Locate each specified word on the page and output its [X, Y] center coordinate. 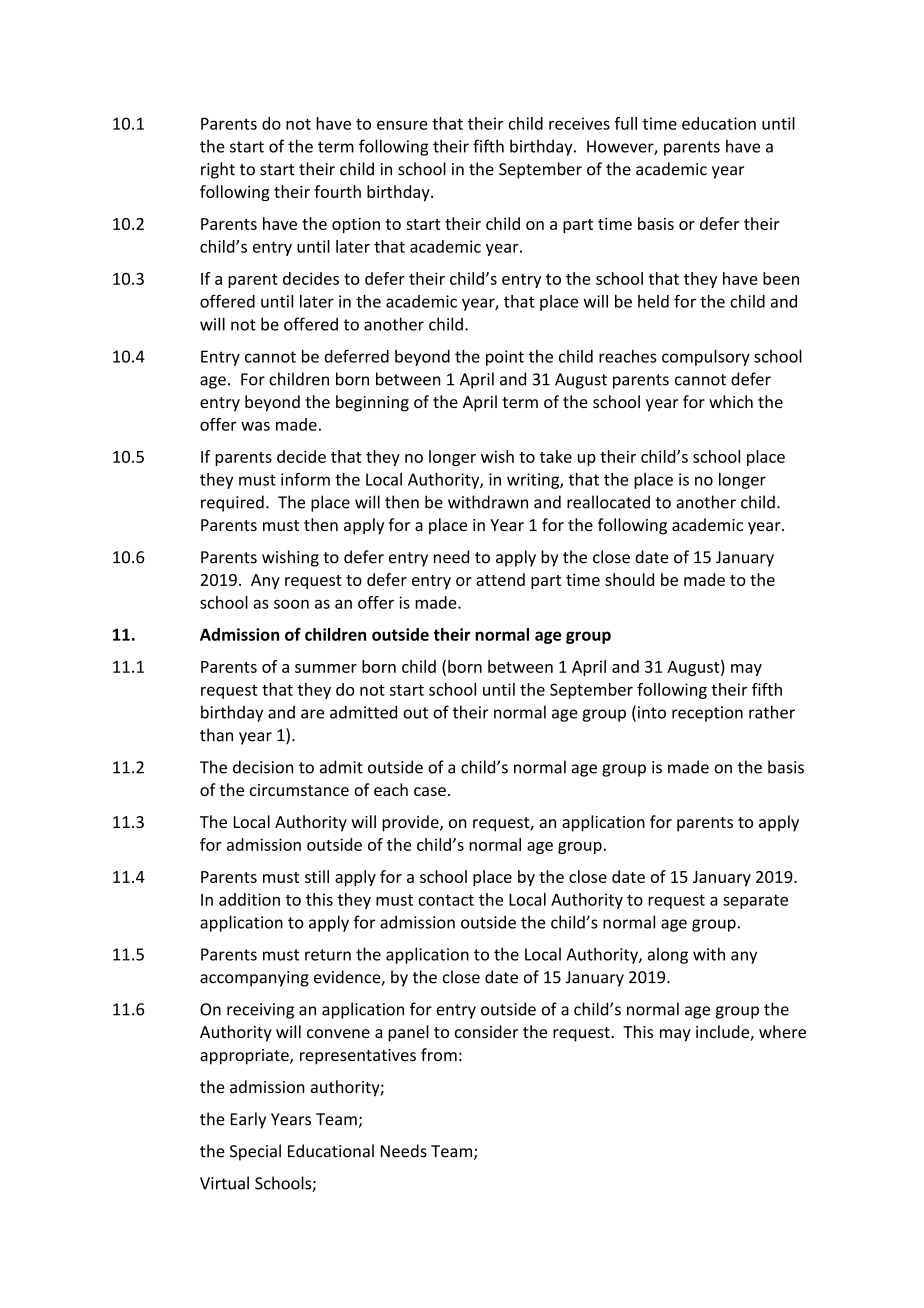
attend [500, 579]
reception [707, 714]
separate [755, 901]
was [255, 426]
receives [579, 123]
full [625, 123]
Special [255, 1152]
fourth [337, 191]
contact [446, 900]
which [731, 401]
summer [326, 668]
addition [249, 899]
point [505, 358]
